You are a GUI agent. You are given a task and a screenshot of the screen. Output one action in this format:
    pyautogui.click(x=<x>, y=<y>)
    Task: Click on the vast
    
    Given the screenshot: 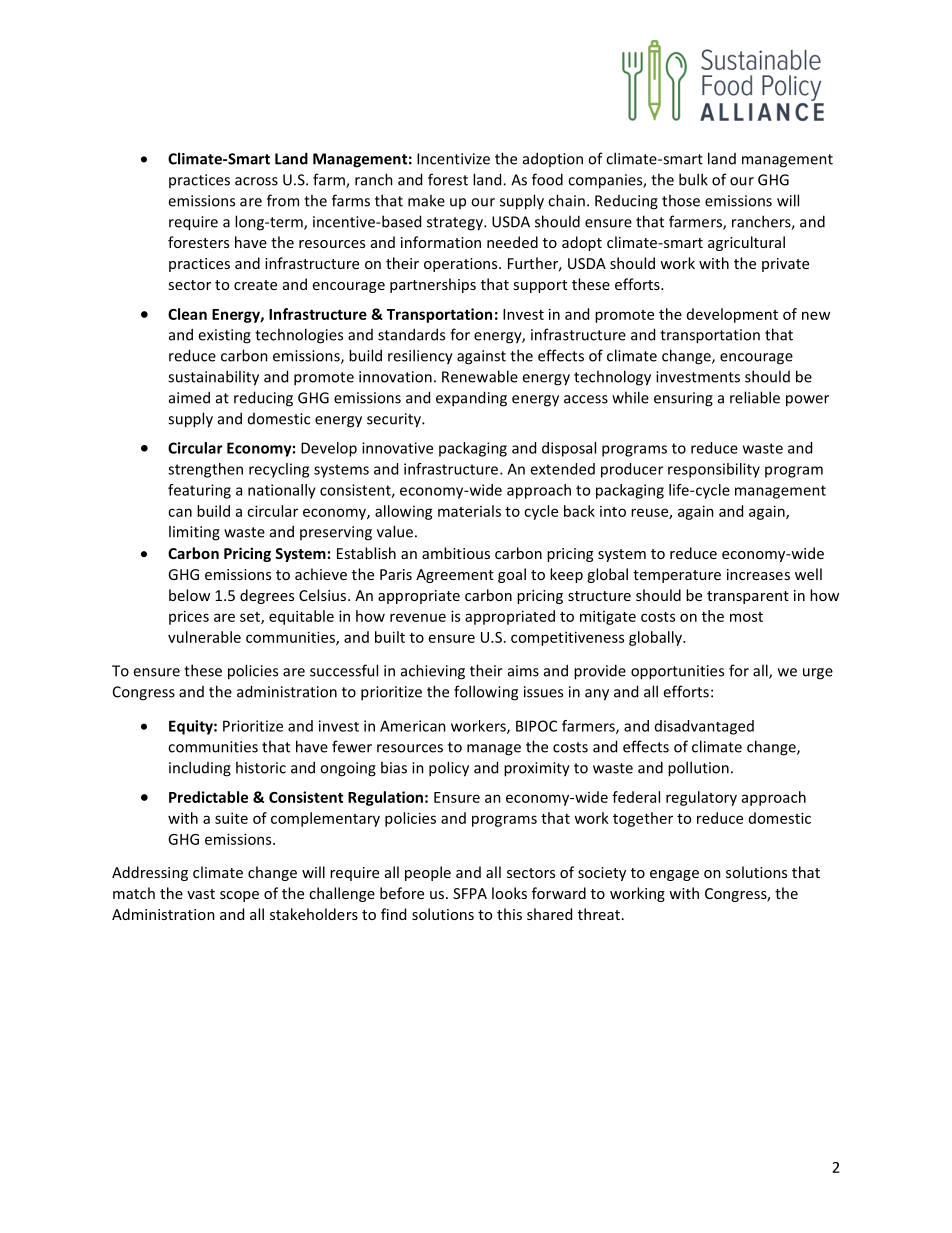 What is the action you would take?
    pyautogui.click(x=201, y=894)
